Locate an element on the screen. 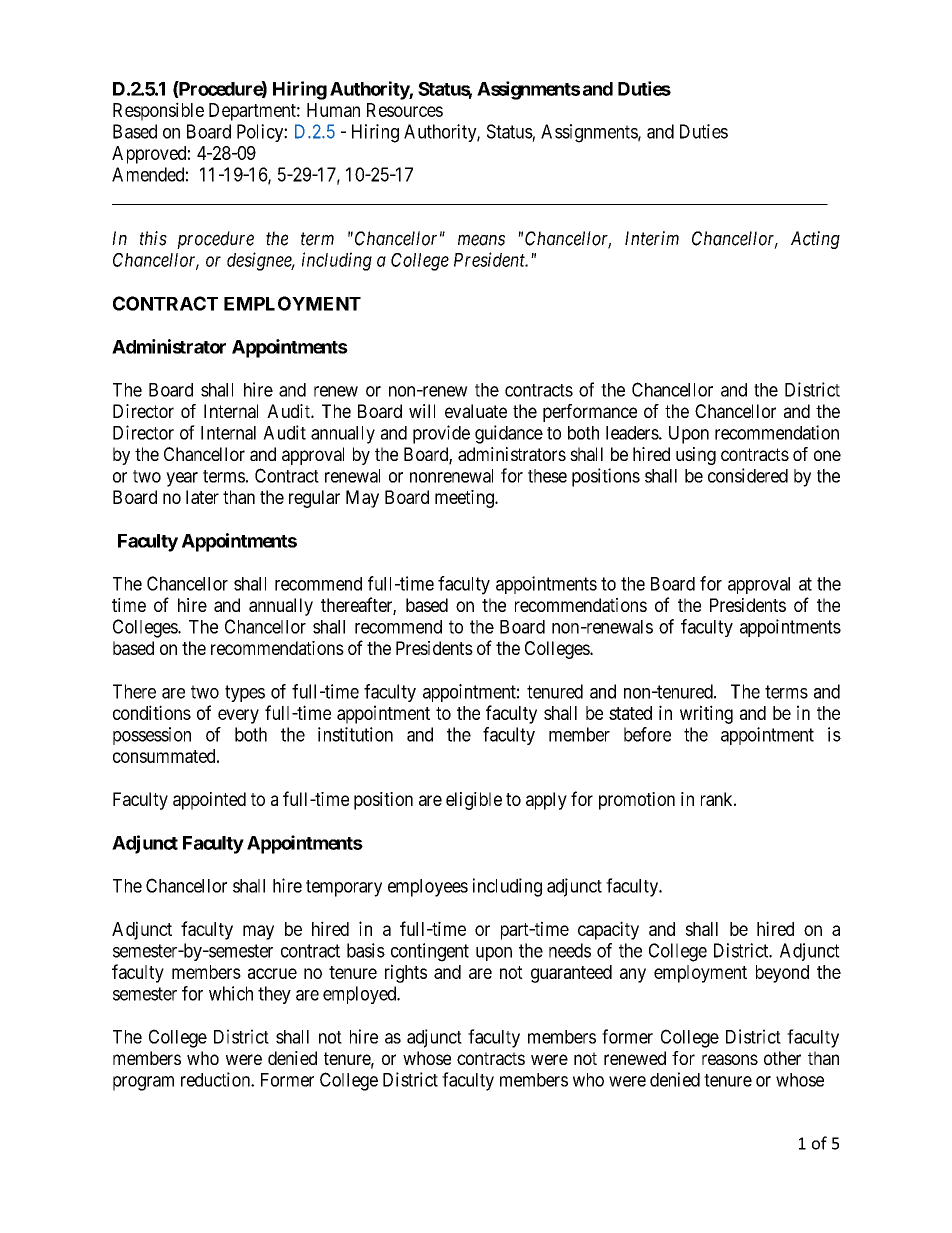 Image resolution: width=952 pixels, height=1233 pixels. which is located at coordinates (231, 993).
